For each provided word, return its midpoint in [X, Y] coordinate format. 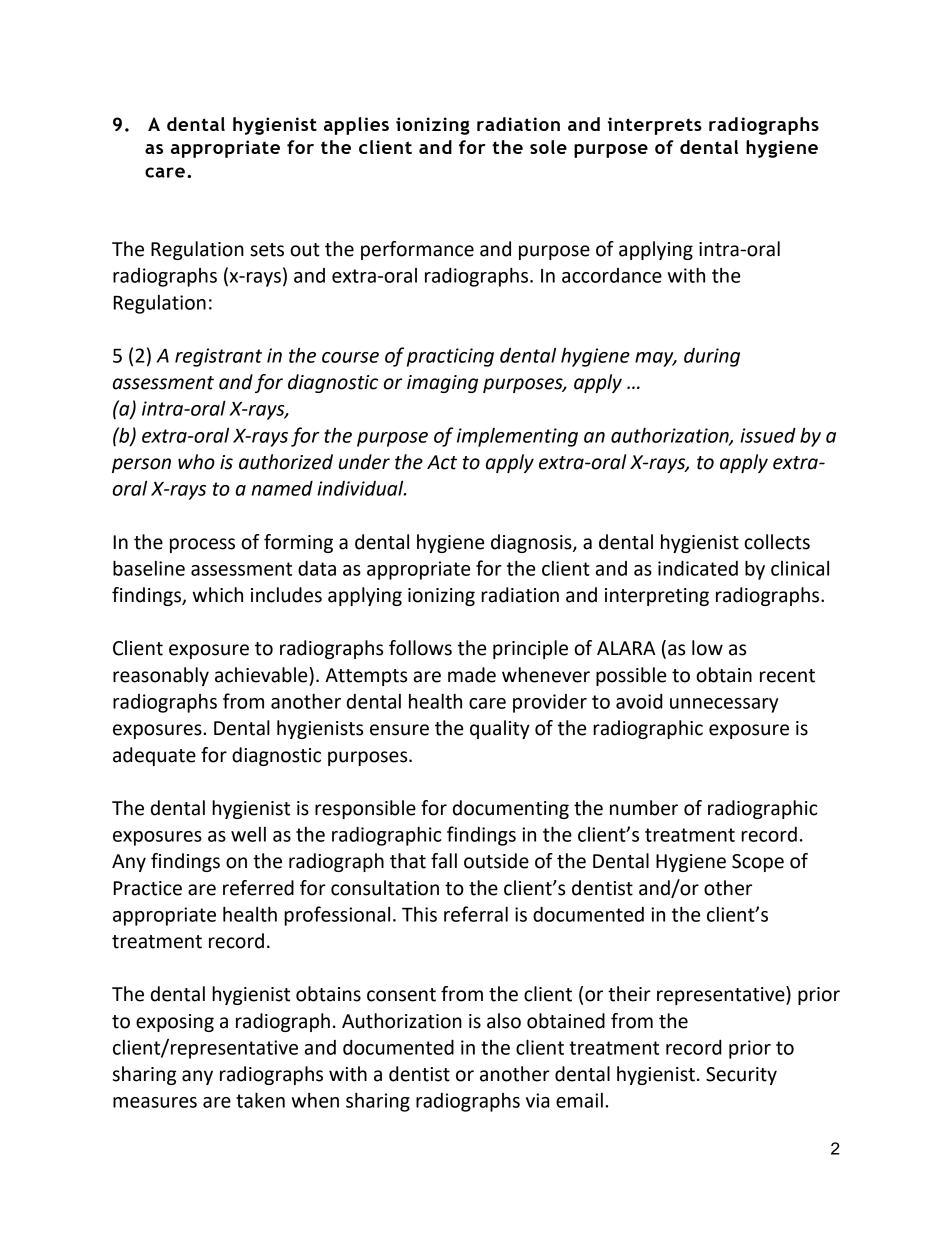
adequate [154, 756]
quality [500, 729]
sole [548, 147]
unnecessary [724, 705]
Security [741, 1076]
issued [768, 435]
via [538, 1100]
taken [260, 1100]
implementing [517, 437]
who [196, 462]
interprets [655, 126]
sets [267, 250]
